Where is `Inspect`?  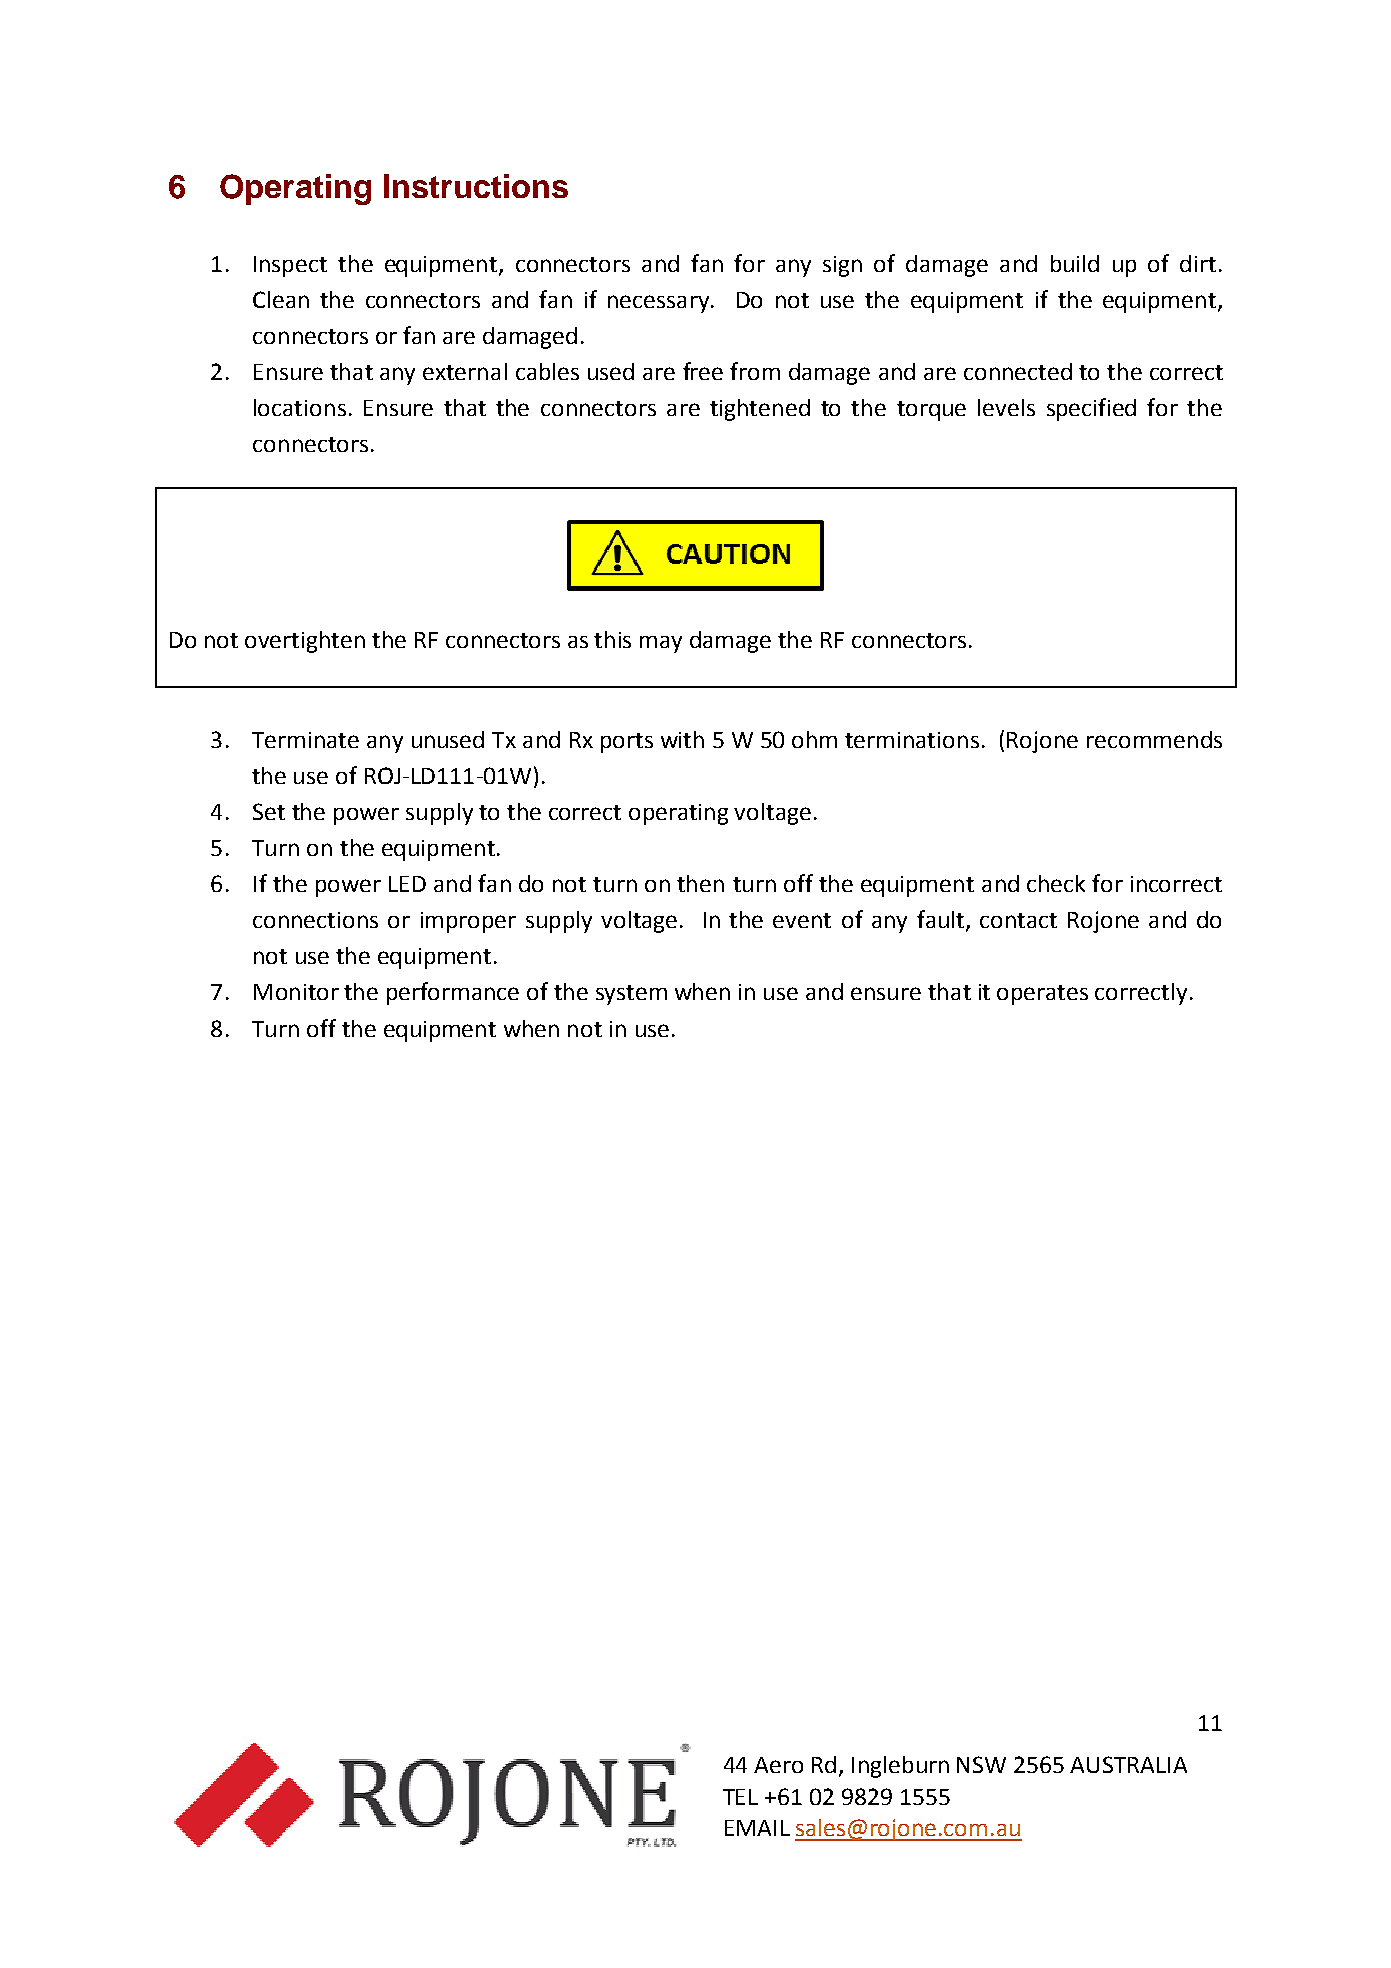 Inspect is located at coordinates (290, 266).
